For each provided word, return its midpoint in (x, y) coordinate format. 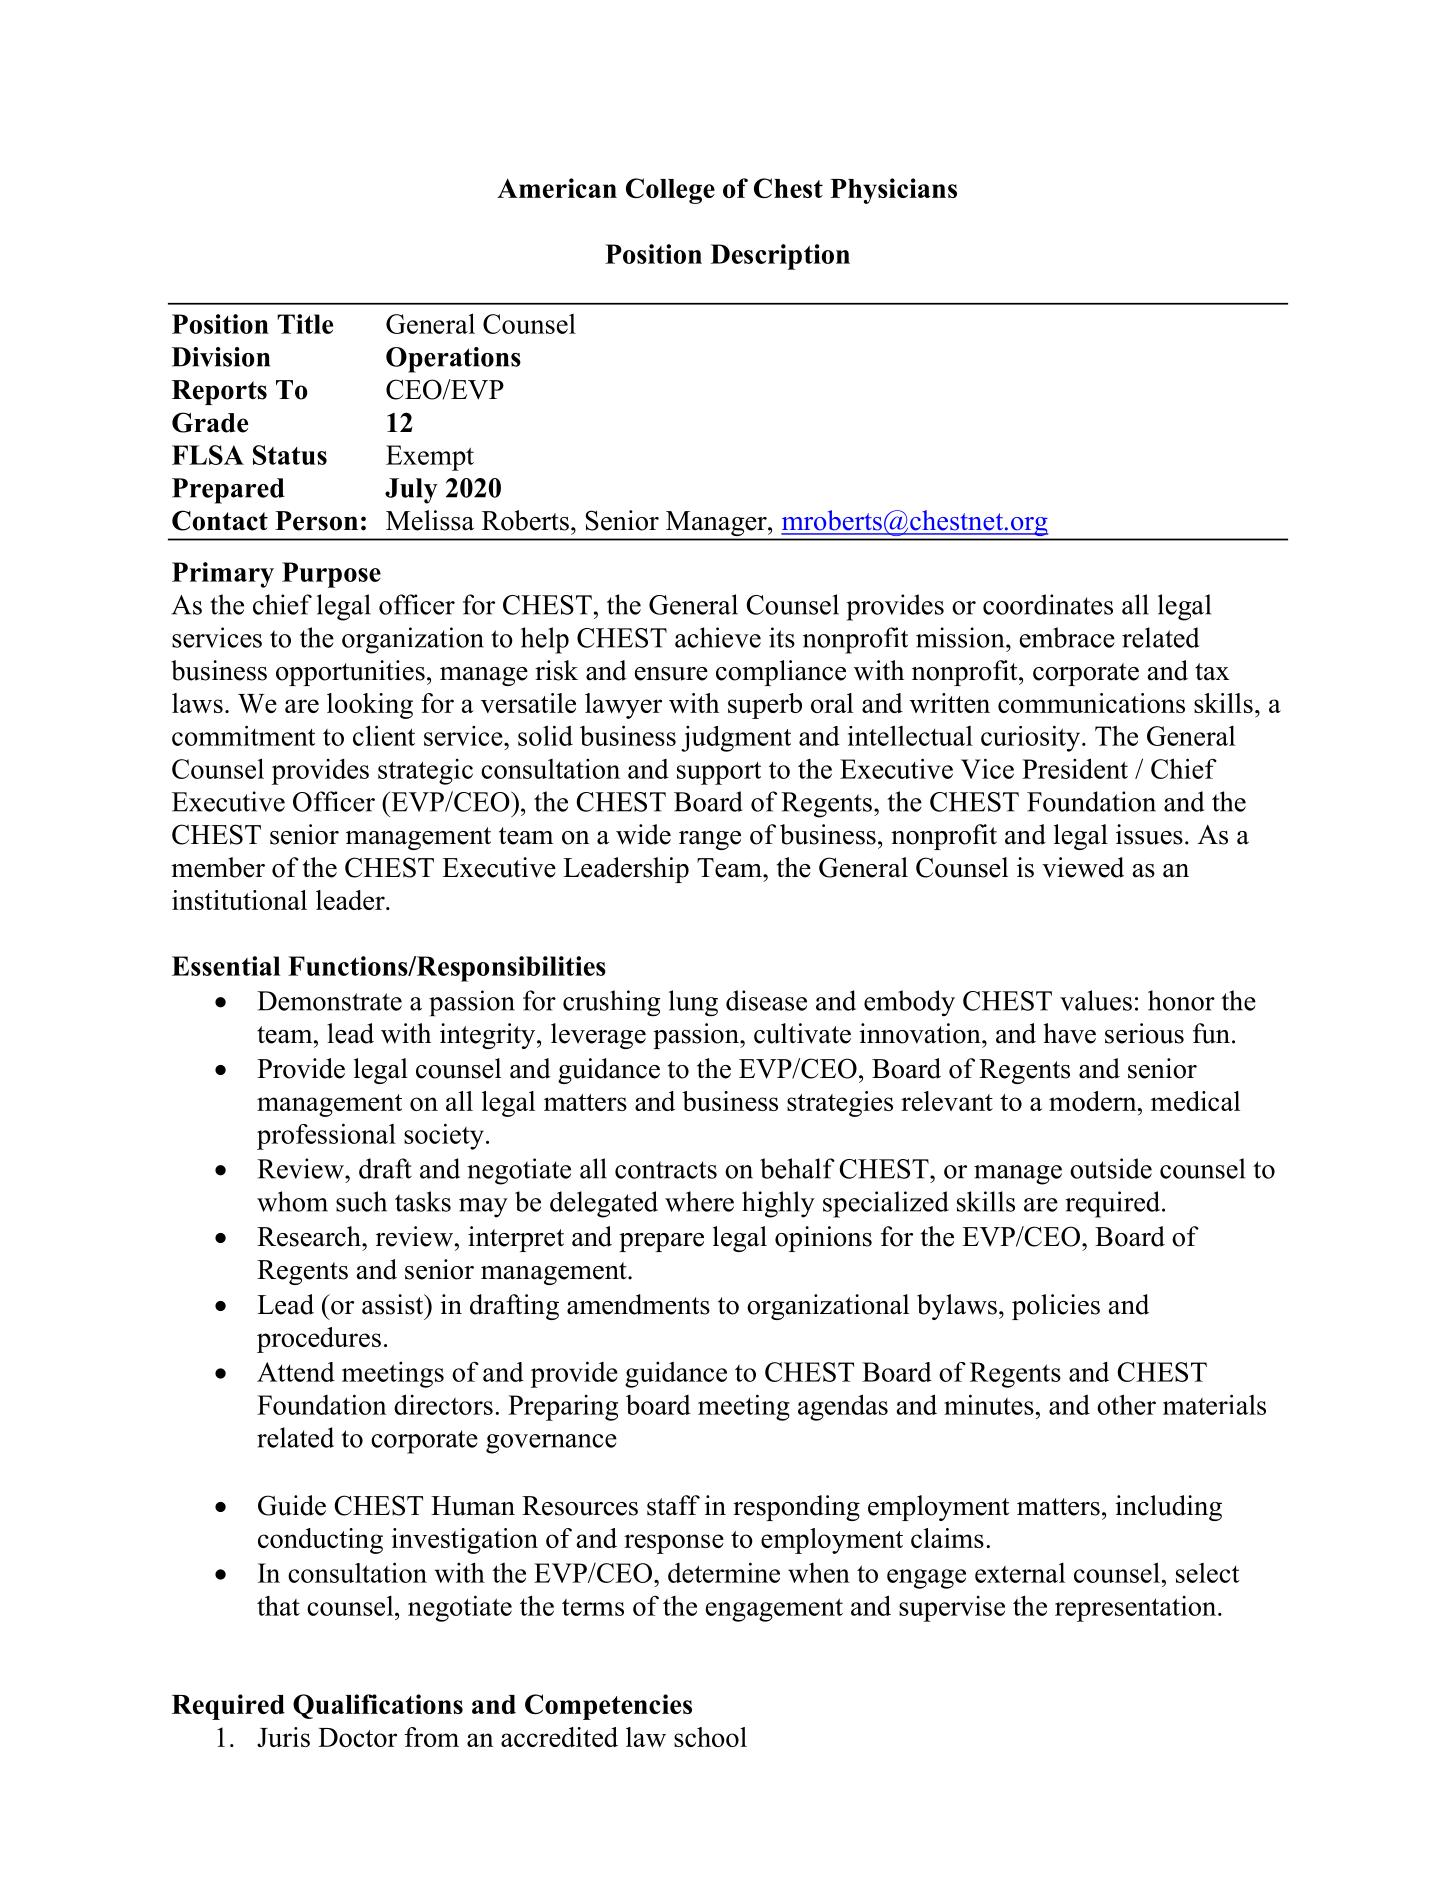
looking (370, 706)
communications (1091, 703)
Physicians (893, 191)
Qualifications (378, 1706)
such (361, 1201)
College (670, 191)
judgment (736, 738)
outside (1111, 1168)
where (699, 1201)
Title (305, 324)
